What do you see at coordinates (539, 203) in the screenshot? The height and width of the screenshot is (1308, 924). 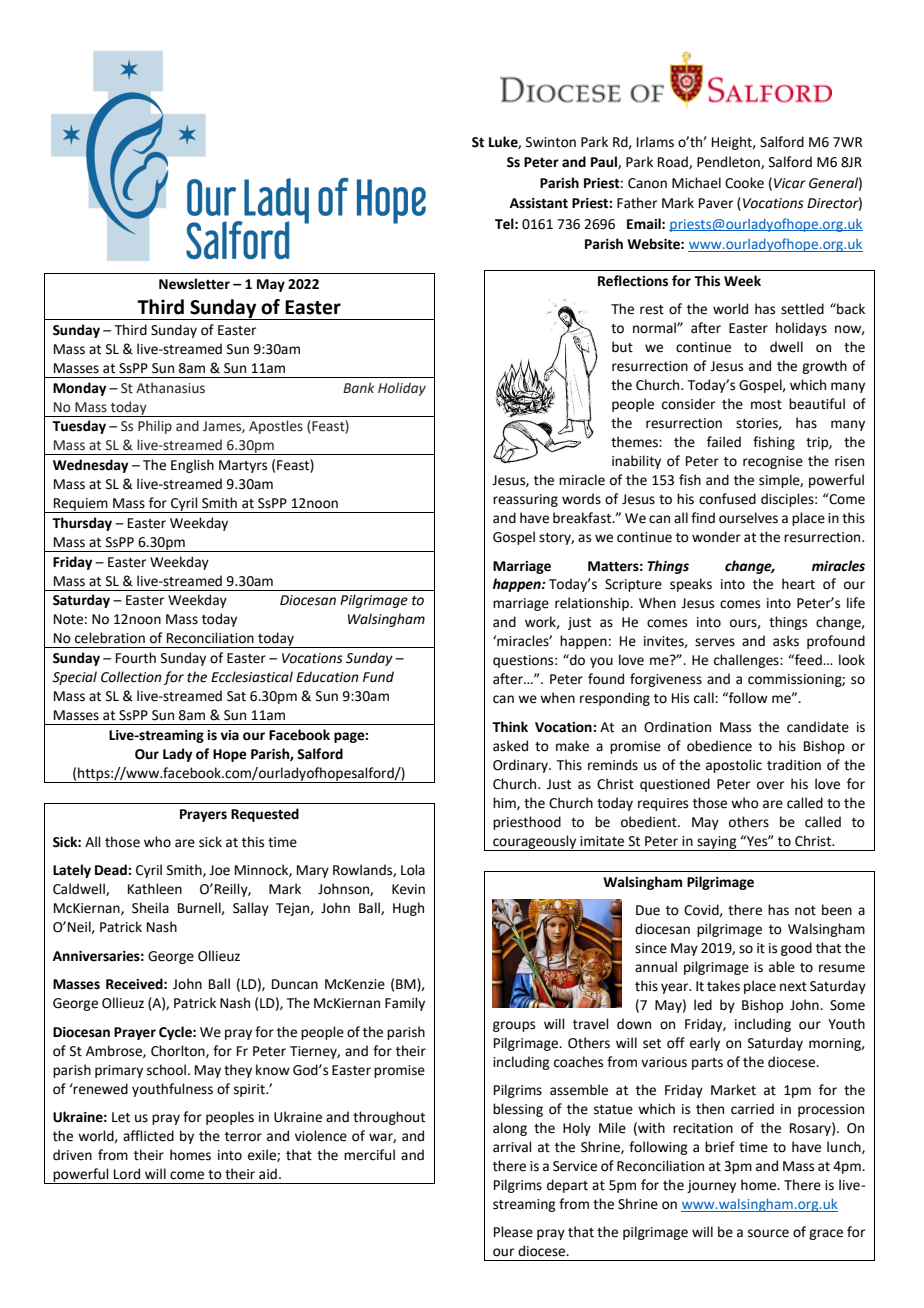 I see `Assistant` at bounding box center [539, 203].
